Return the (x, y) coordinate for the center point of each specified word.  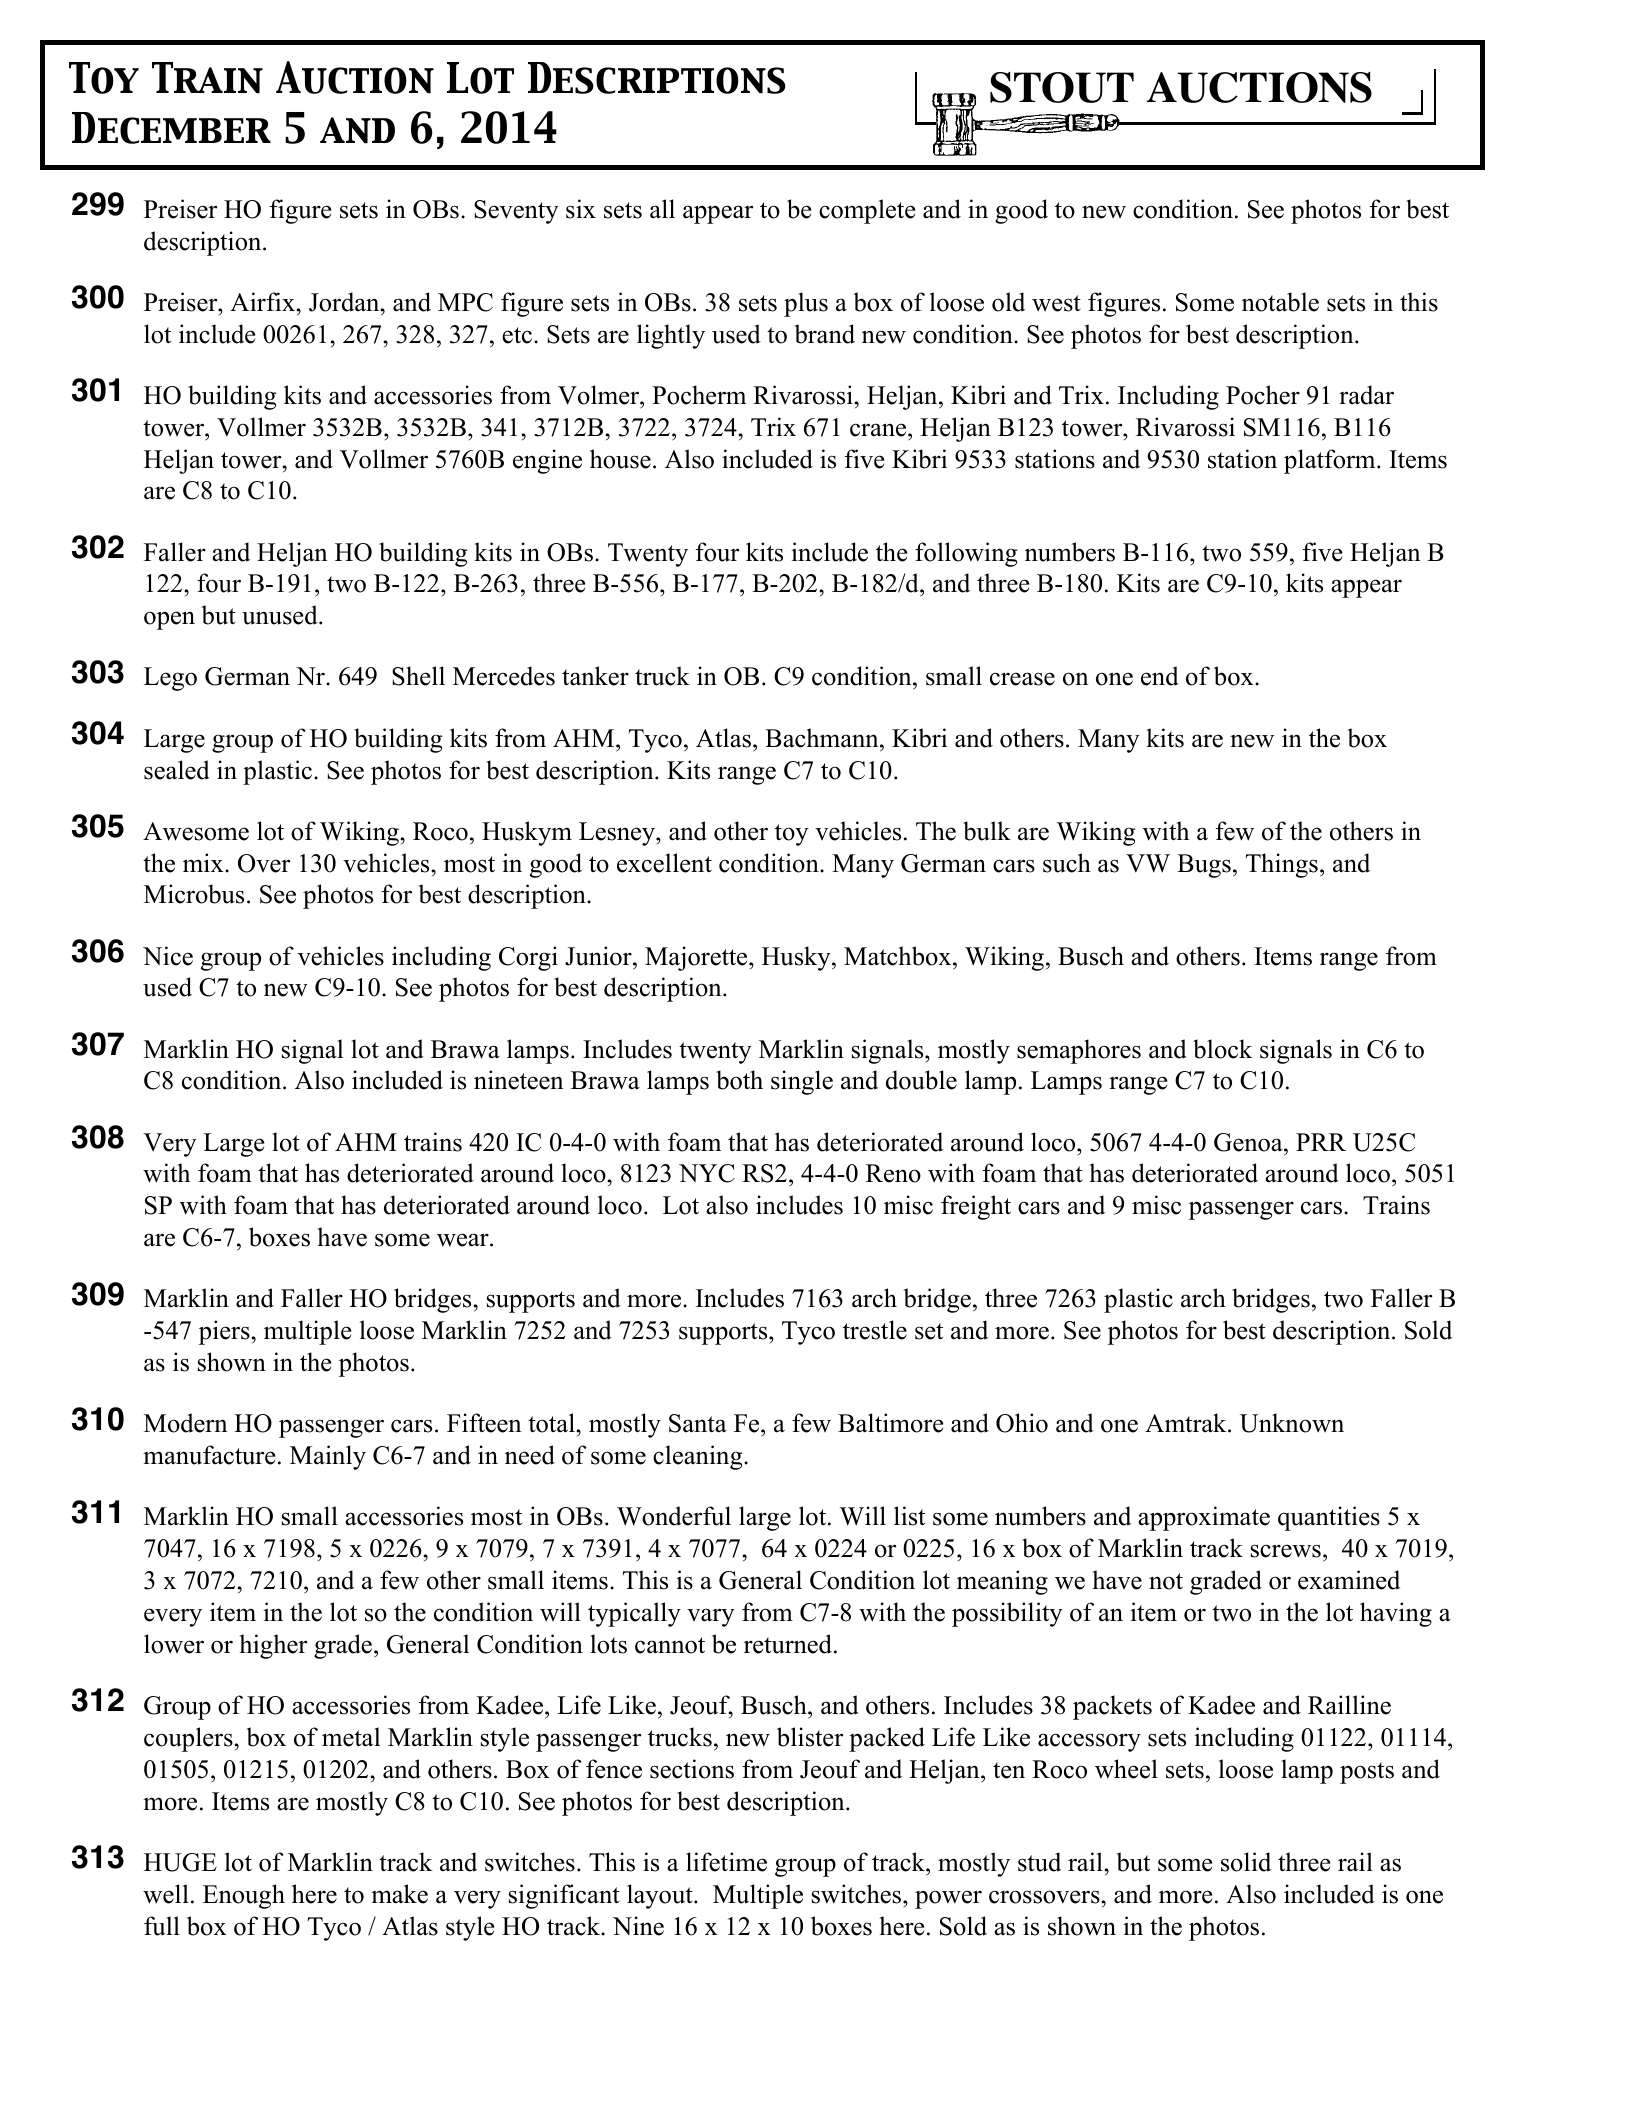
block (1223, 1049)
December (171, 128)
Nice (168, 956)
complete (867, 211)
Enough (244, 1896)
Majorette (697, 958)
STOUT (1062, 87)
